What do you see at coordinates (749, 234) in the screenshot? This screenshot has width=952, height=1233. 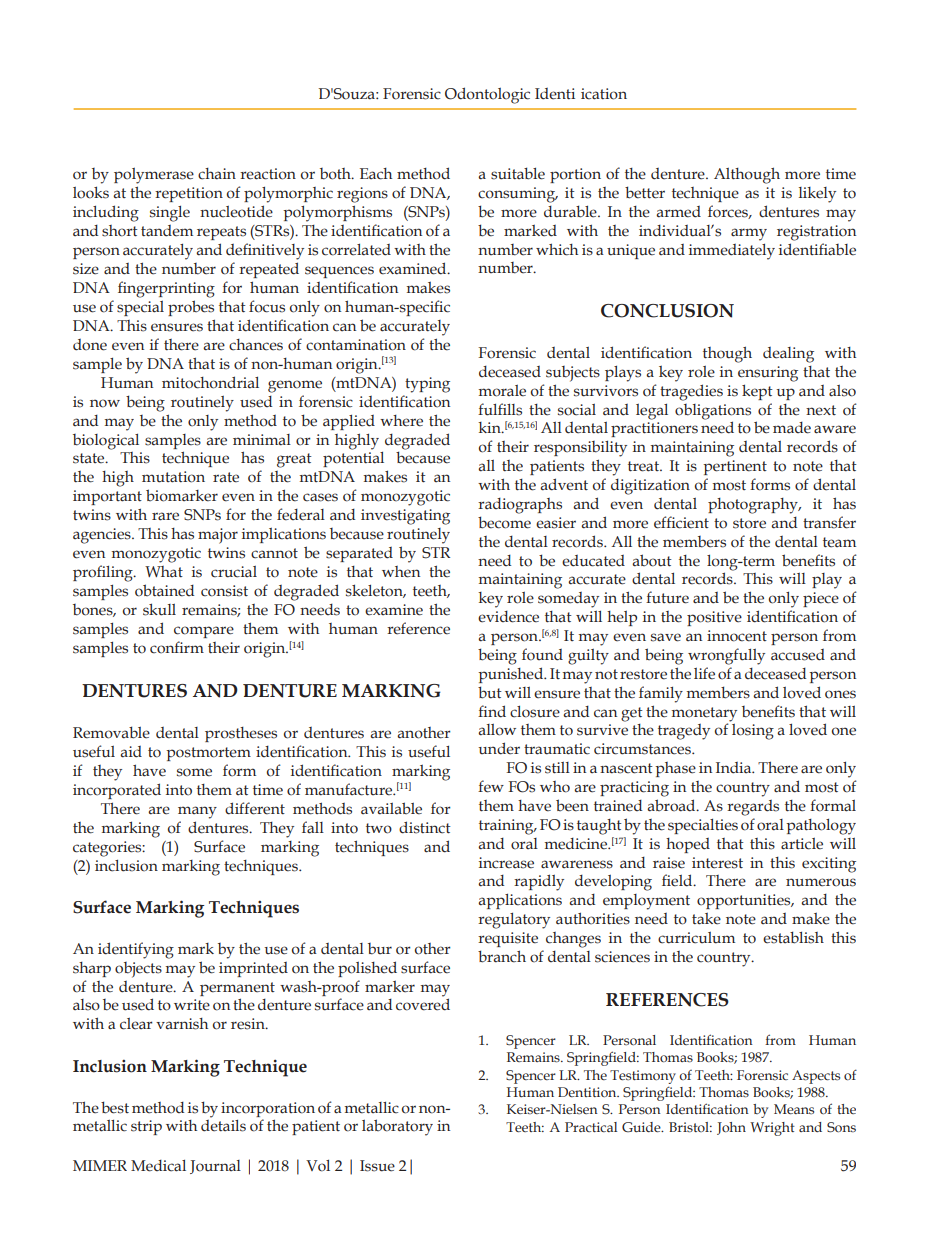 I see `army` at bounding box center [749, 234].
